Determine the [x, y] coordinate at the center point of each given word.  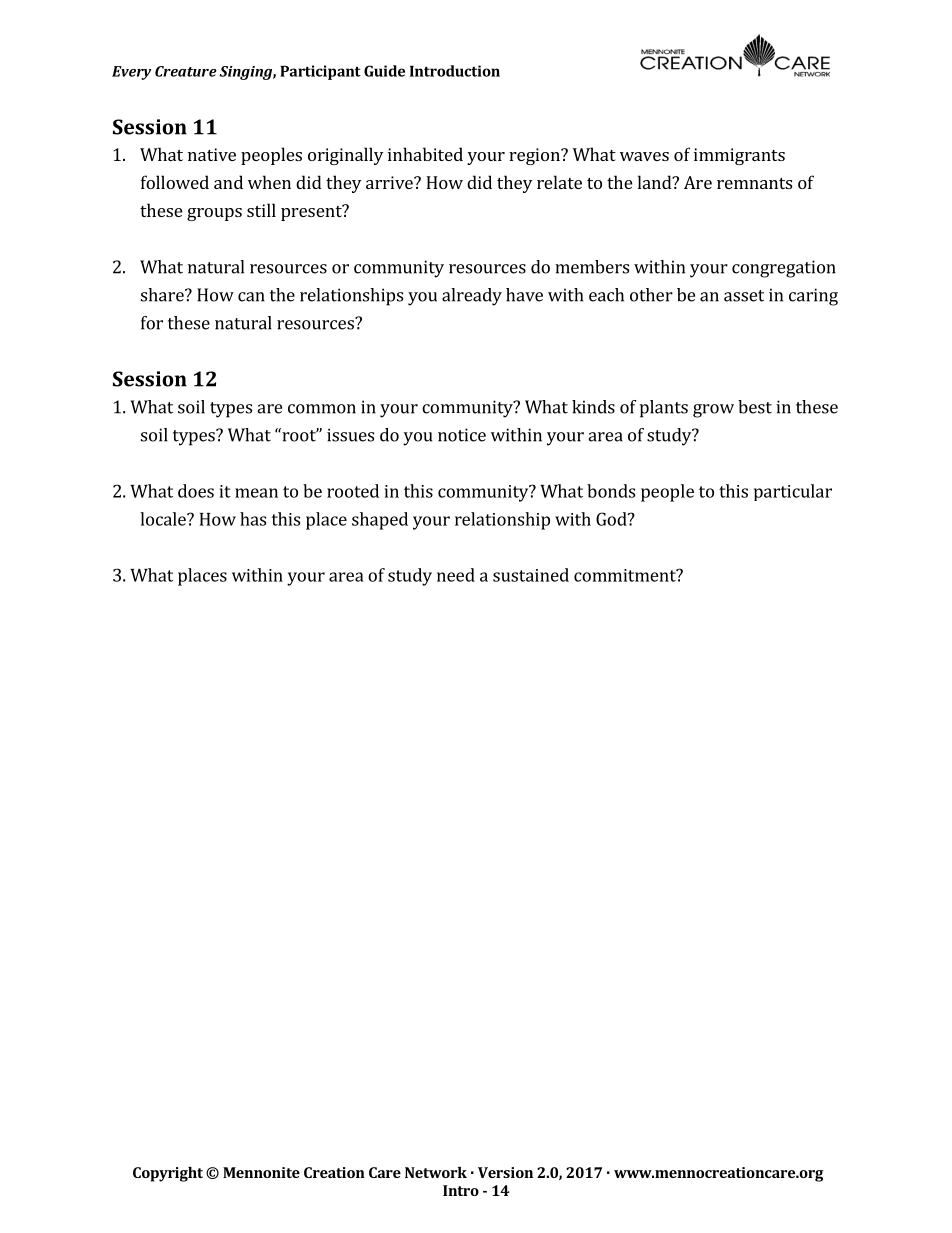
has [253, 519]
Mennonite [261, 1172]
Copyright [168, 1174]
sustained [531, 575]
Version [505, 1172]
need [456, 575]
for [152, 323]
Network [436, 1172]
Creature [186, 71]
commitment [626, 575]
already [472, 297]
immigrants [739, 156]
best [755, 407]
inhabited [425, 154]
